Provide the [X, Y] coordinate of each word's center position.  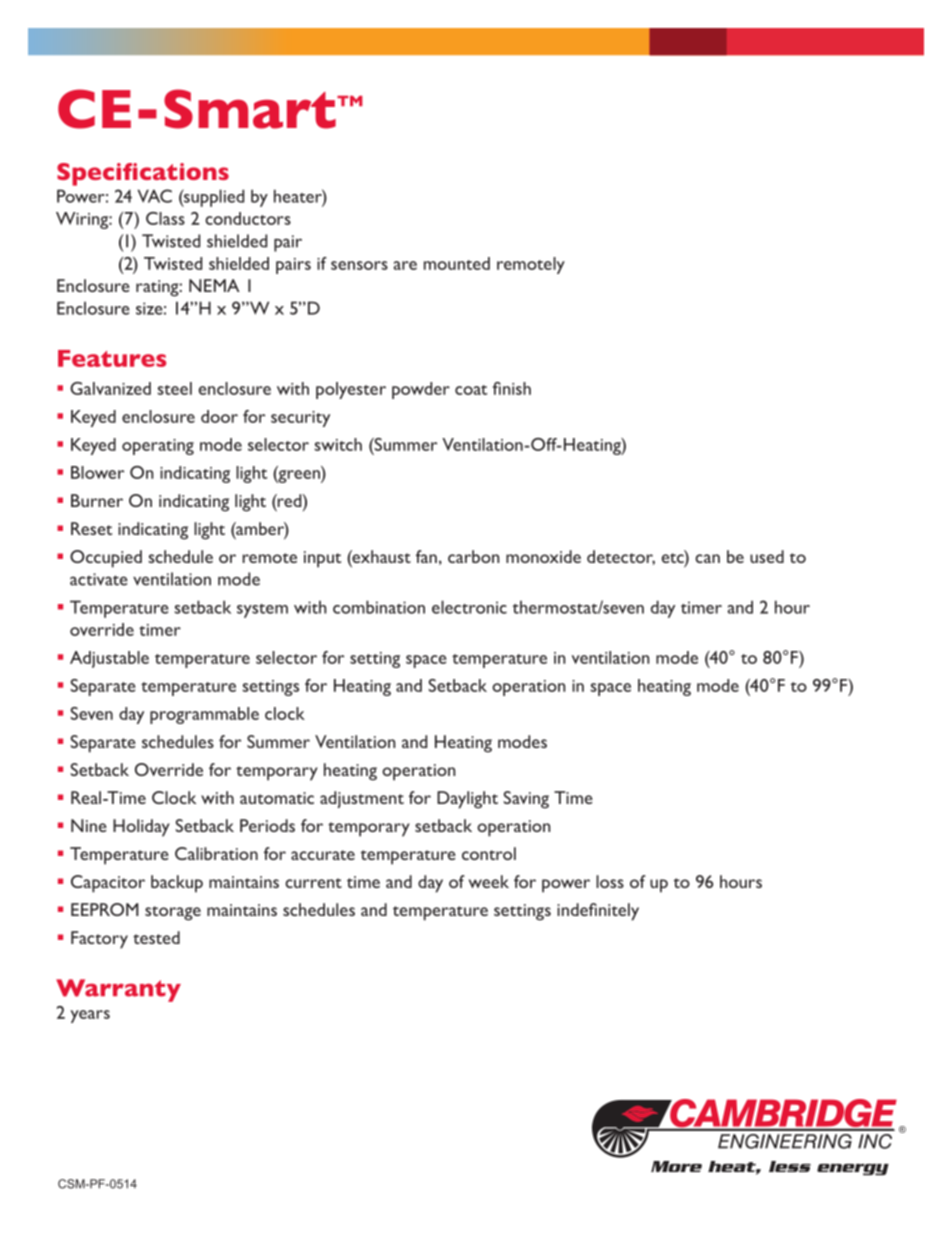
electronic [469, 607]
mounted [457, 263]
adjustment [362, 799]
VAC [155, 196]
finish [512, 388]
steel [174, 388]
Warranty [118, 990]
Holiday [141, 828]
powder [421, 390]
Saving [526, 800]
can [707, 558]
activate [99, 579]
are [405, 265]
